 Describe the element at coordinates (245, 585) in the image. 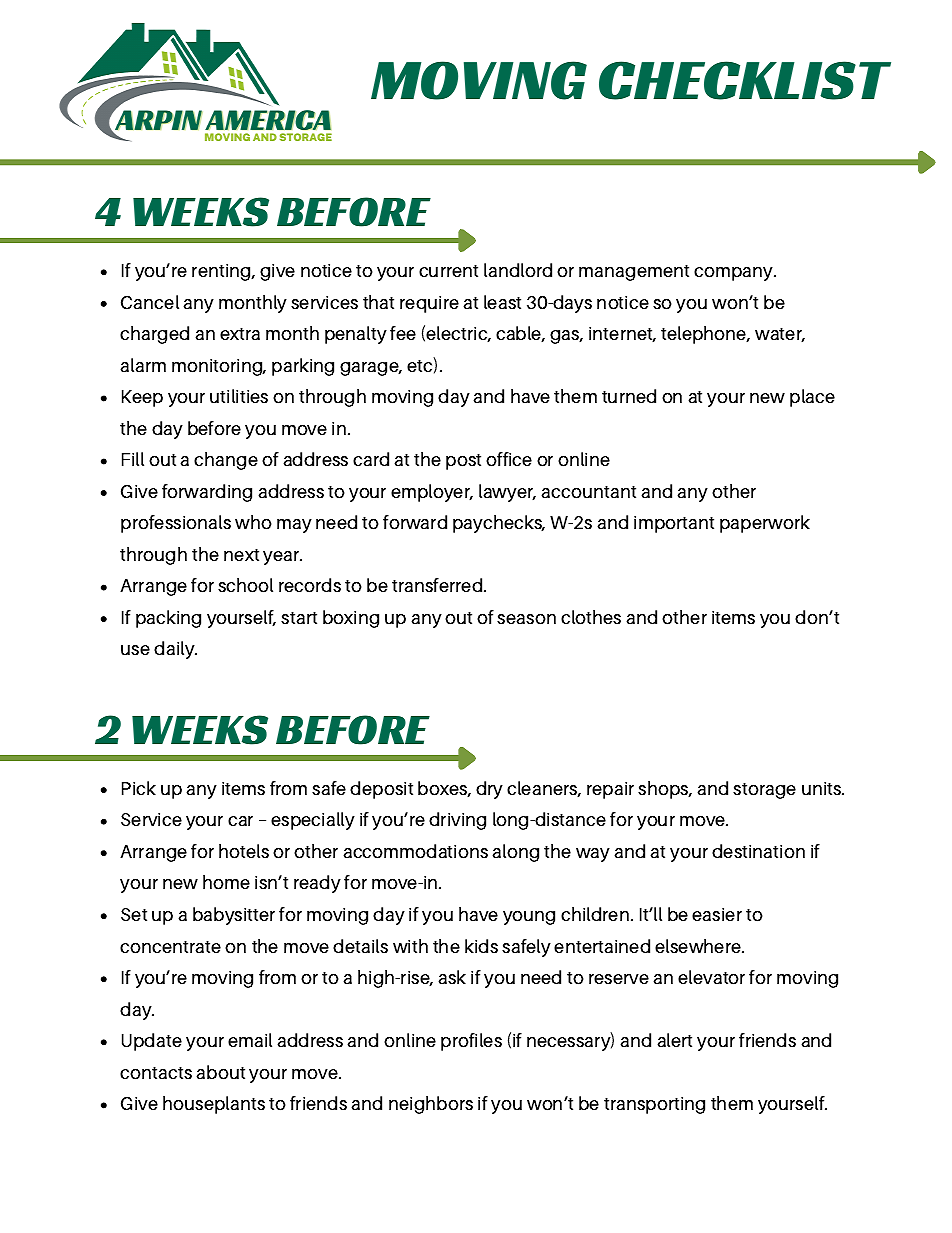

I see `school` at that location.
